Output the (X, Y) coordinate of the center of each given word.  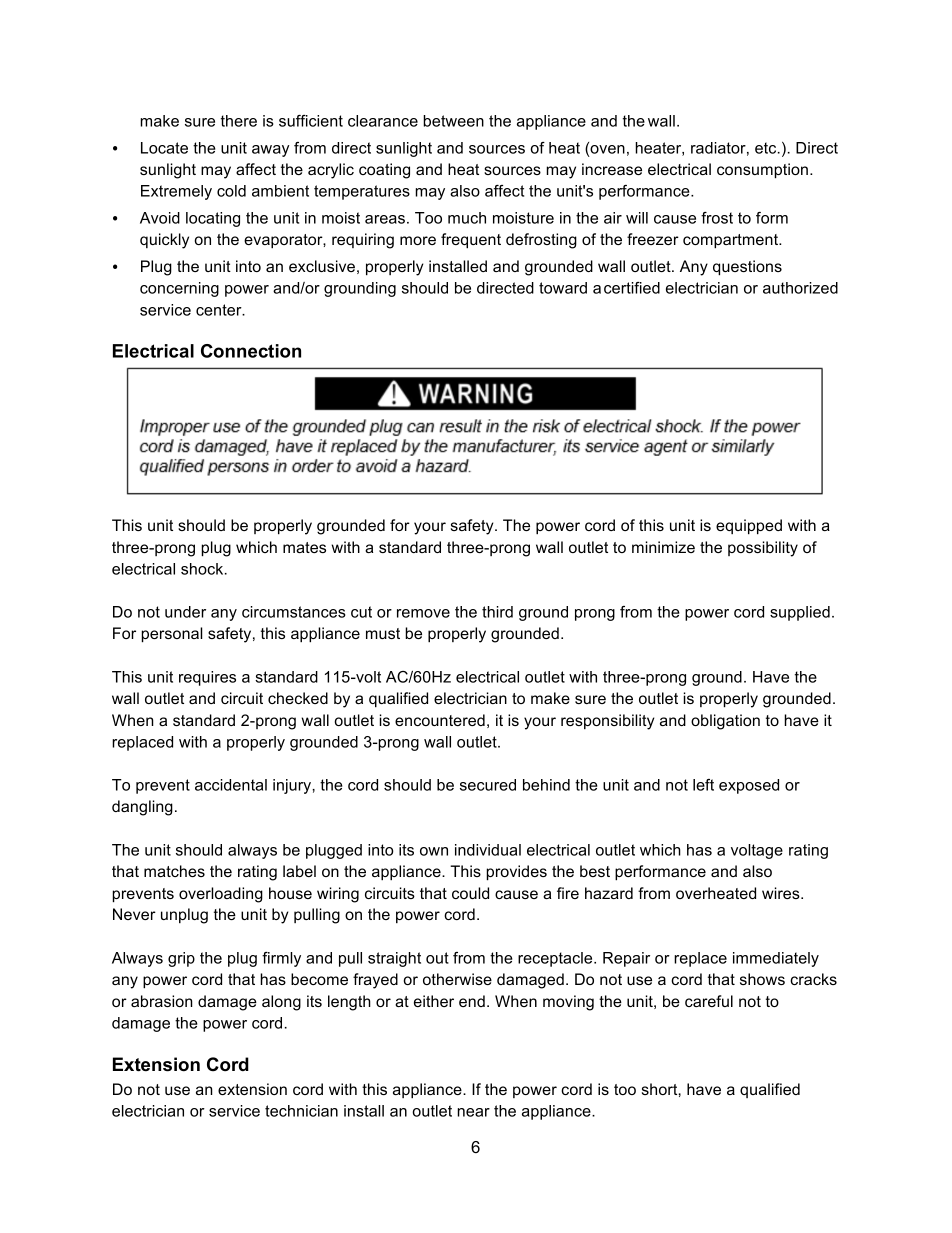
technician (301, 1111)
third (497, 612)
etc (767, 148)
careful (709, 1001)
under (185, 612)
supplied (800, 613)
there (239, 121)
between (453, 121)
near (473, 1112)
